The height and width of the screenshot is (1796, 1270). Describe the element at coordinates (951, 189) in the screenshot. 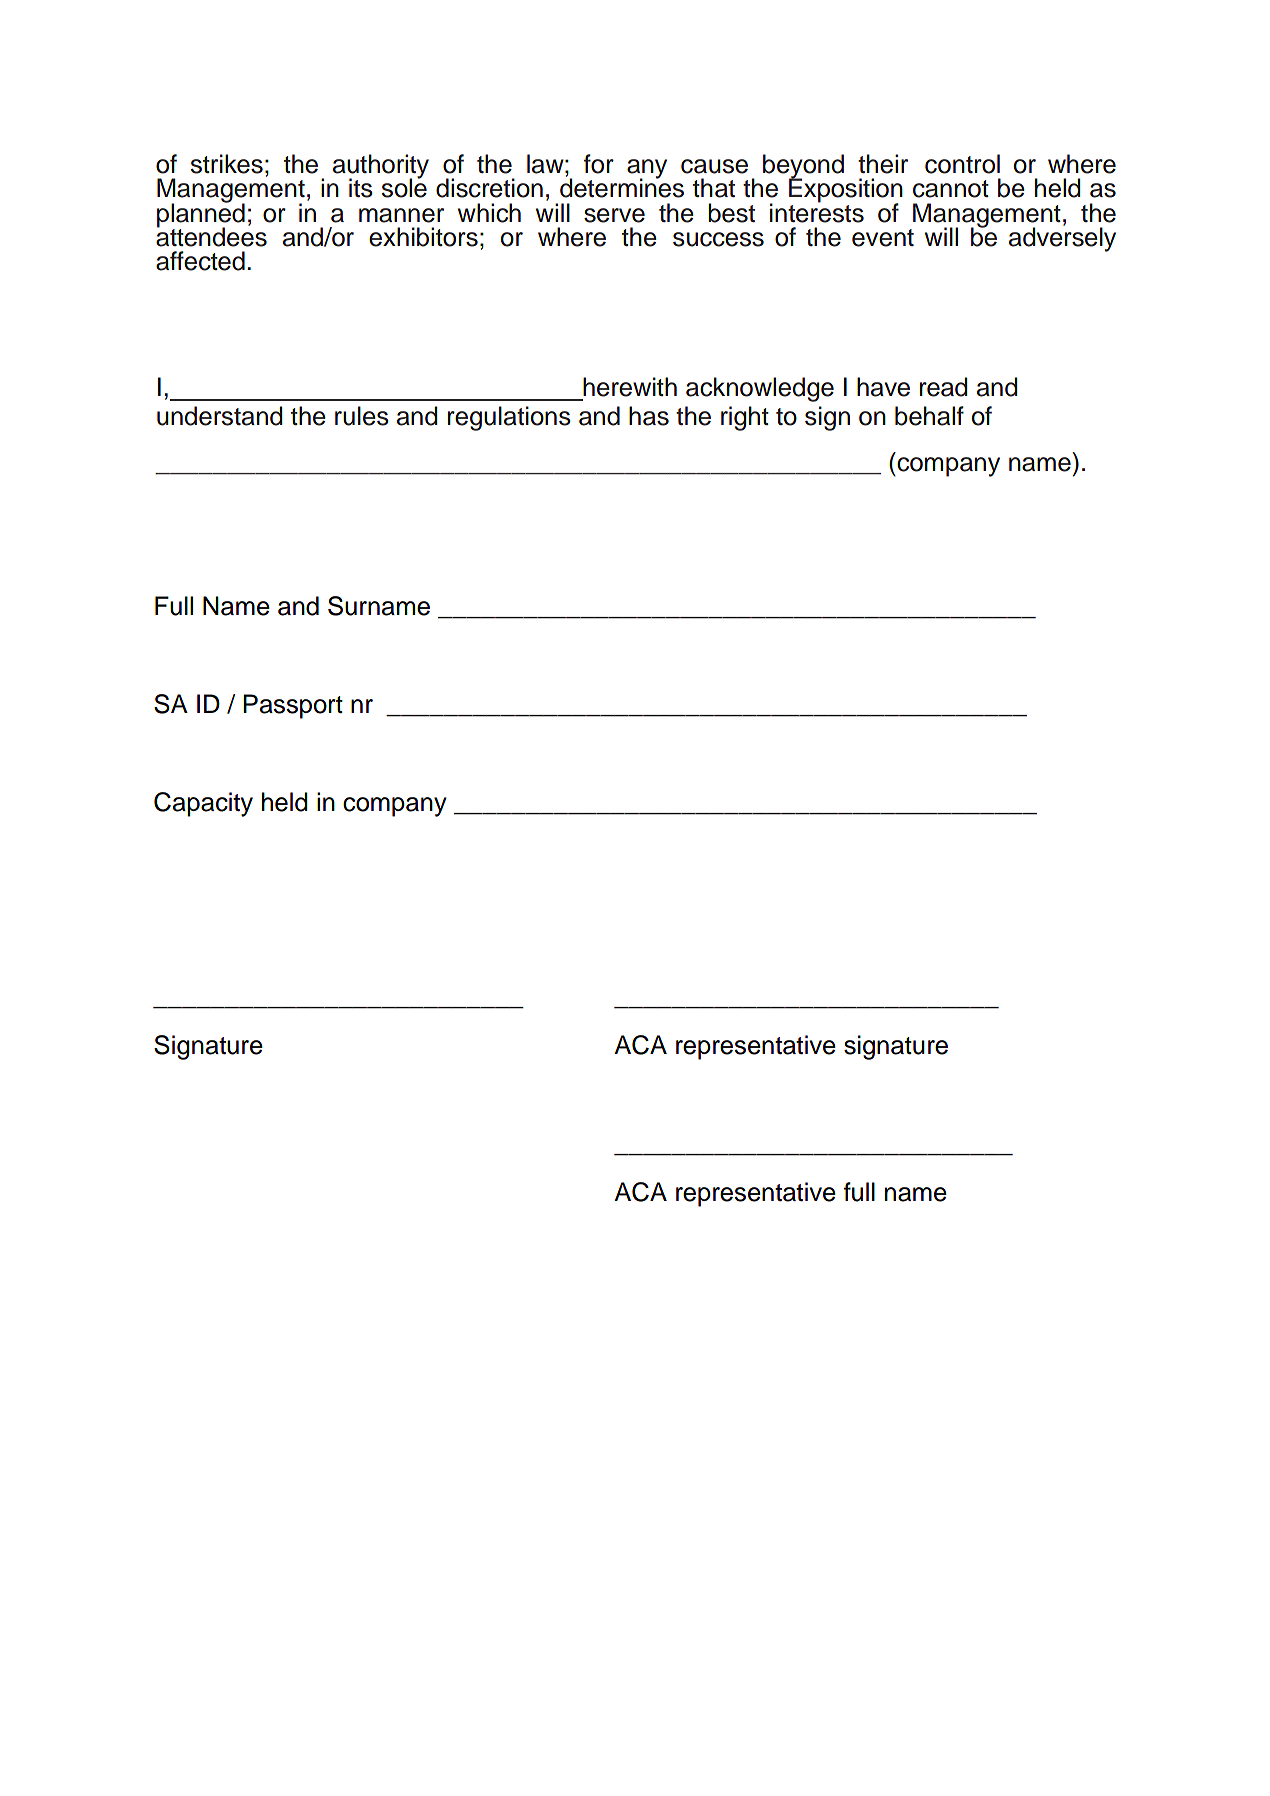

I see `cannot` at that location.
